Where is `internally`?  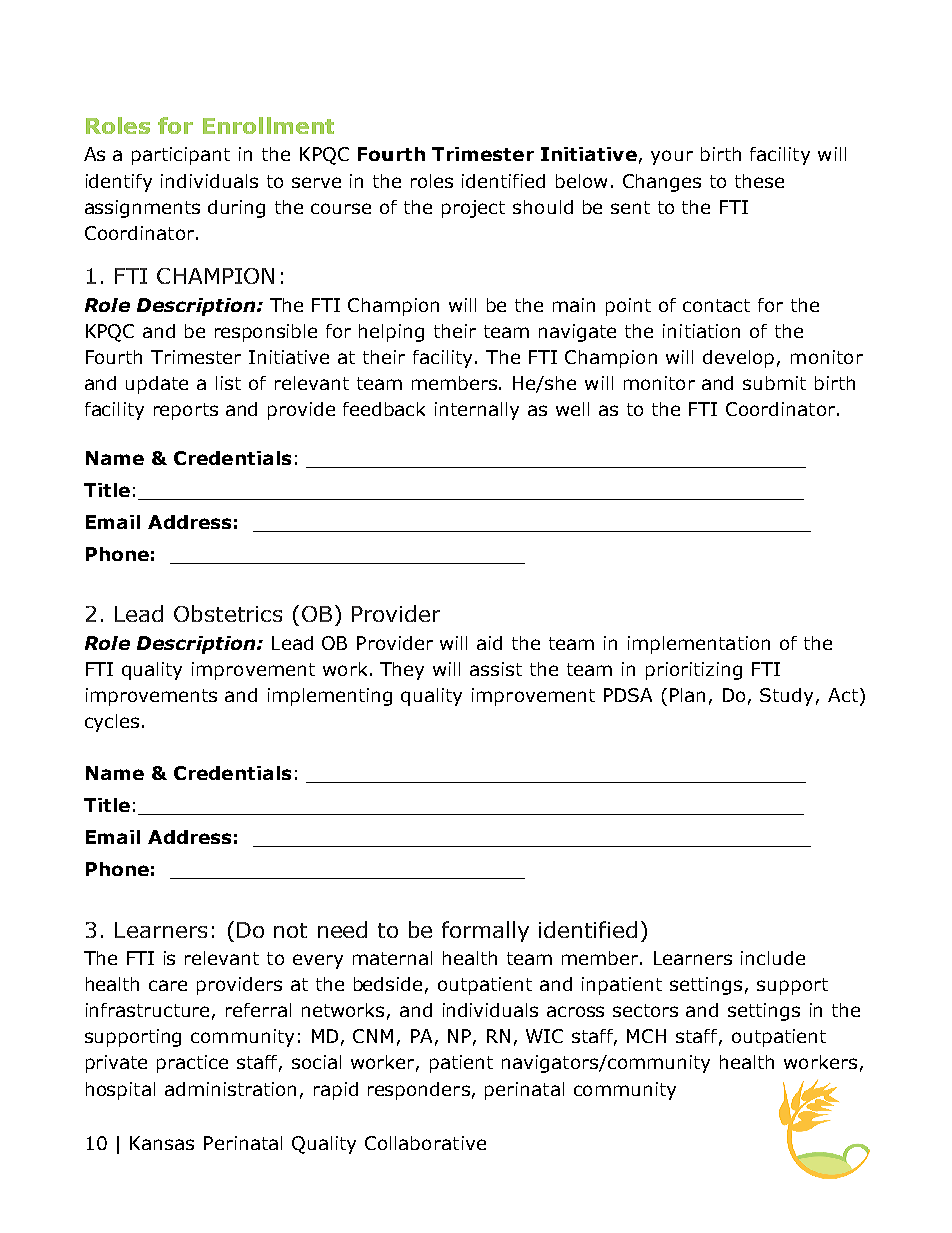 internally is located at coordinates (477, 411).
